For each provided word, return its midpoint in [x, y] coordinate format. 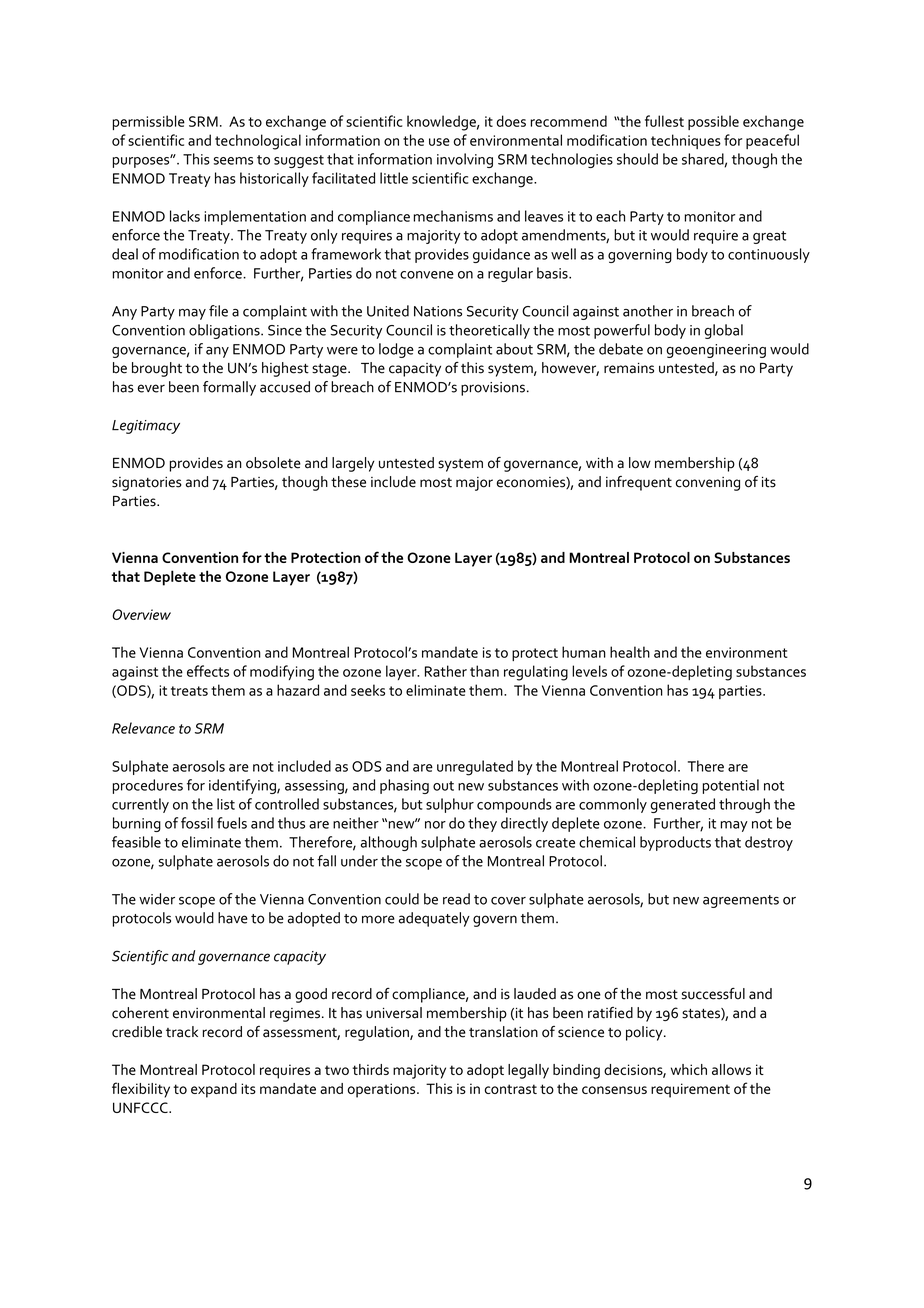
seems [233, 161]
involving [465, 160]
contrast [510, 1089]
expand [214, 1090]
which [689, 1069]
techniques [686, 141]
